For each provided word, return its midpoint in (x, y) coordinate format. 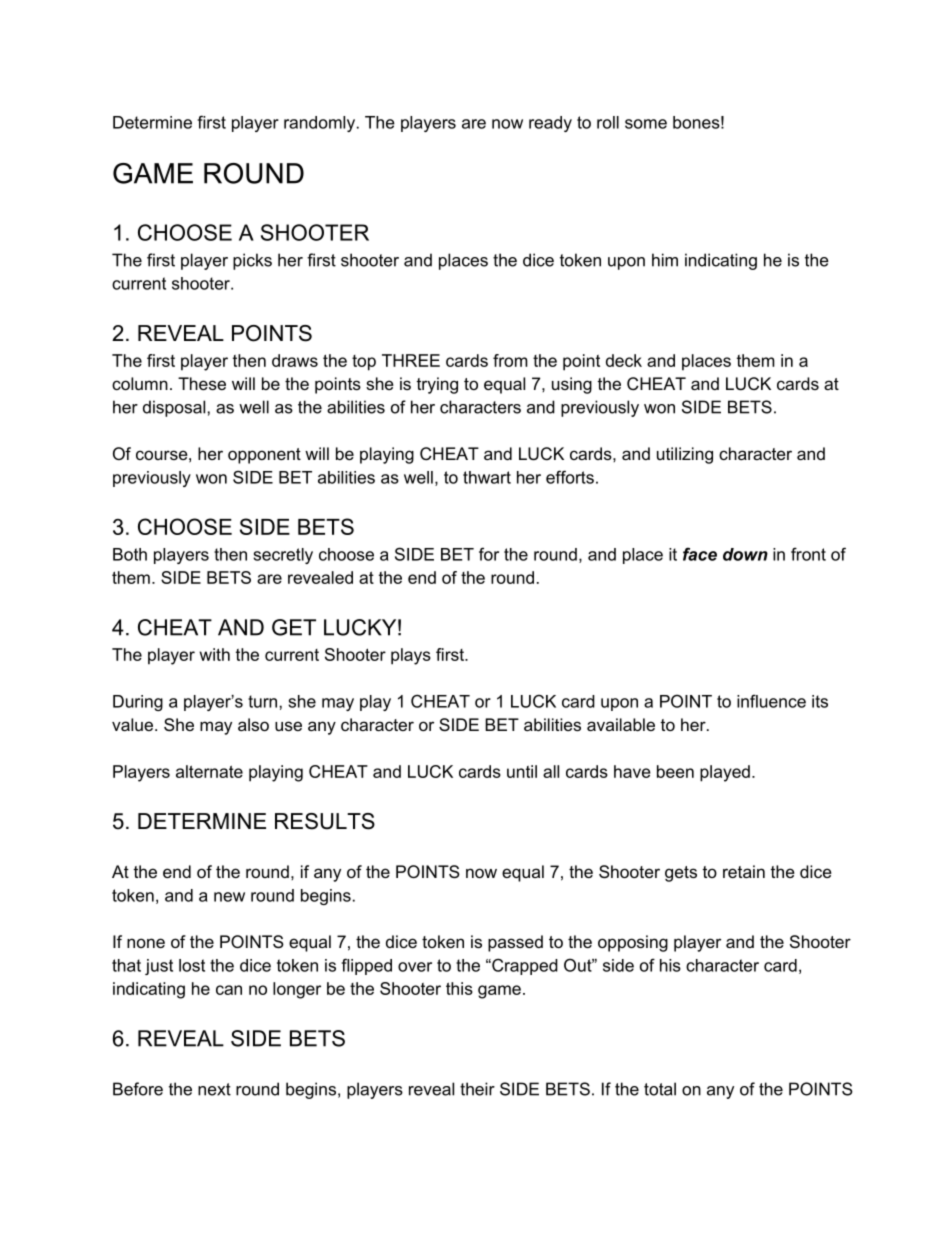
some (646, 124)
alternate (209, 771)
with (214, 654)
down (745, 554)
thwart (487, 477)
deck (624, 360)
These (202, 383)
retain (744, 871)
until (522, 771)
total (660, 1089)
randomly (319, 124)
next (214, 1089)
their (477, 1089)
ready (550, 124)
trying (437, 385)
